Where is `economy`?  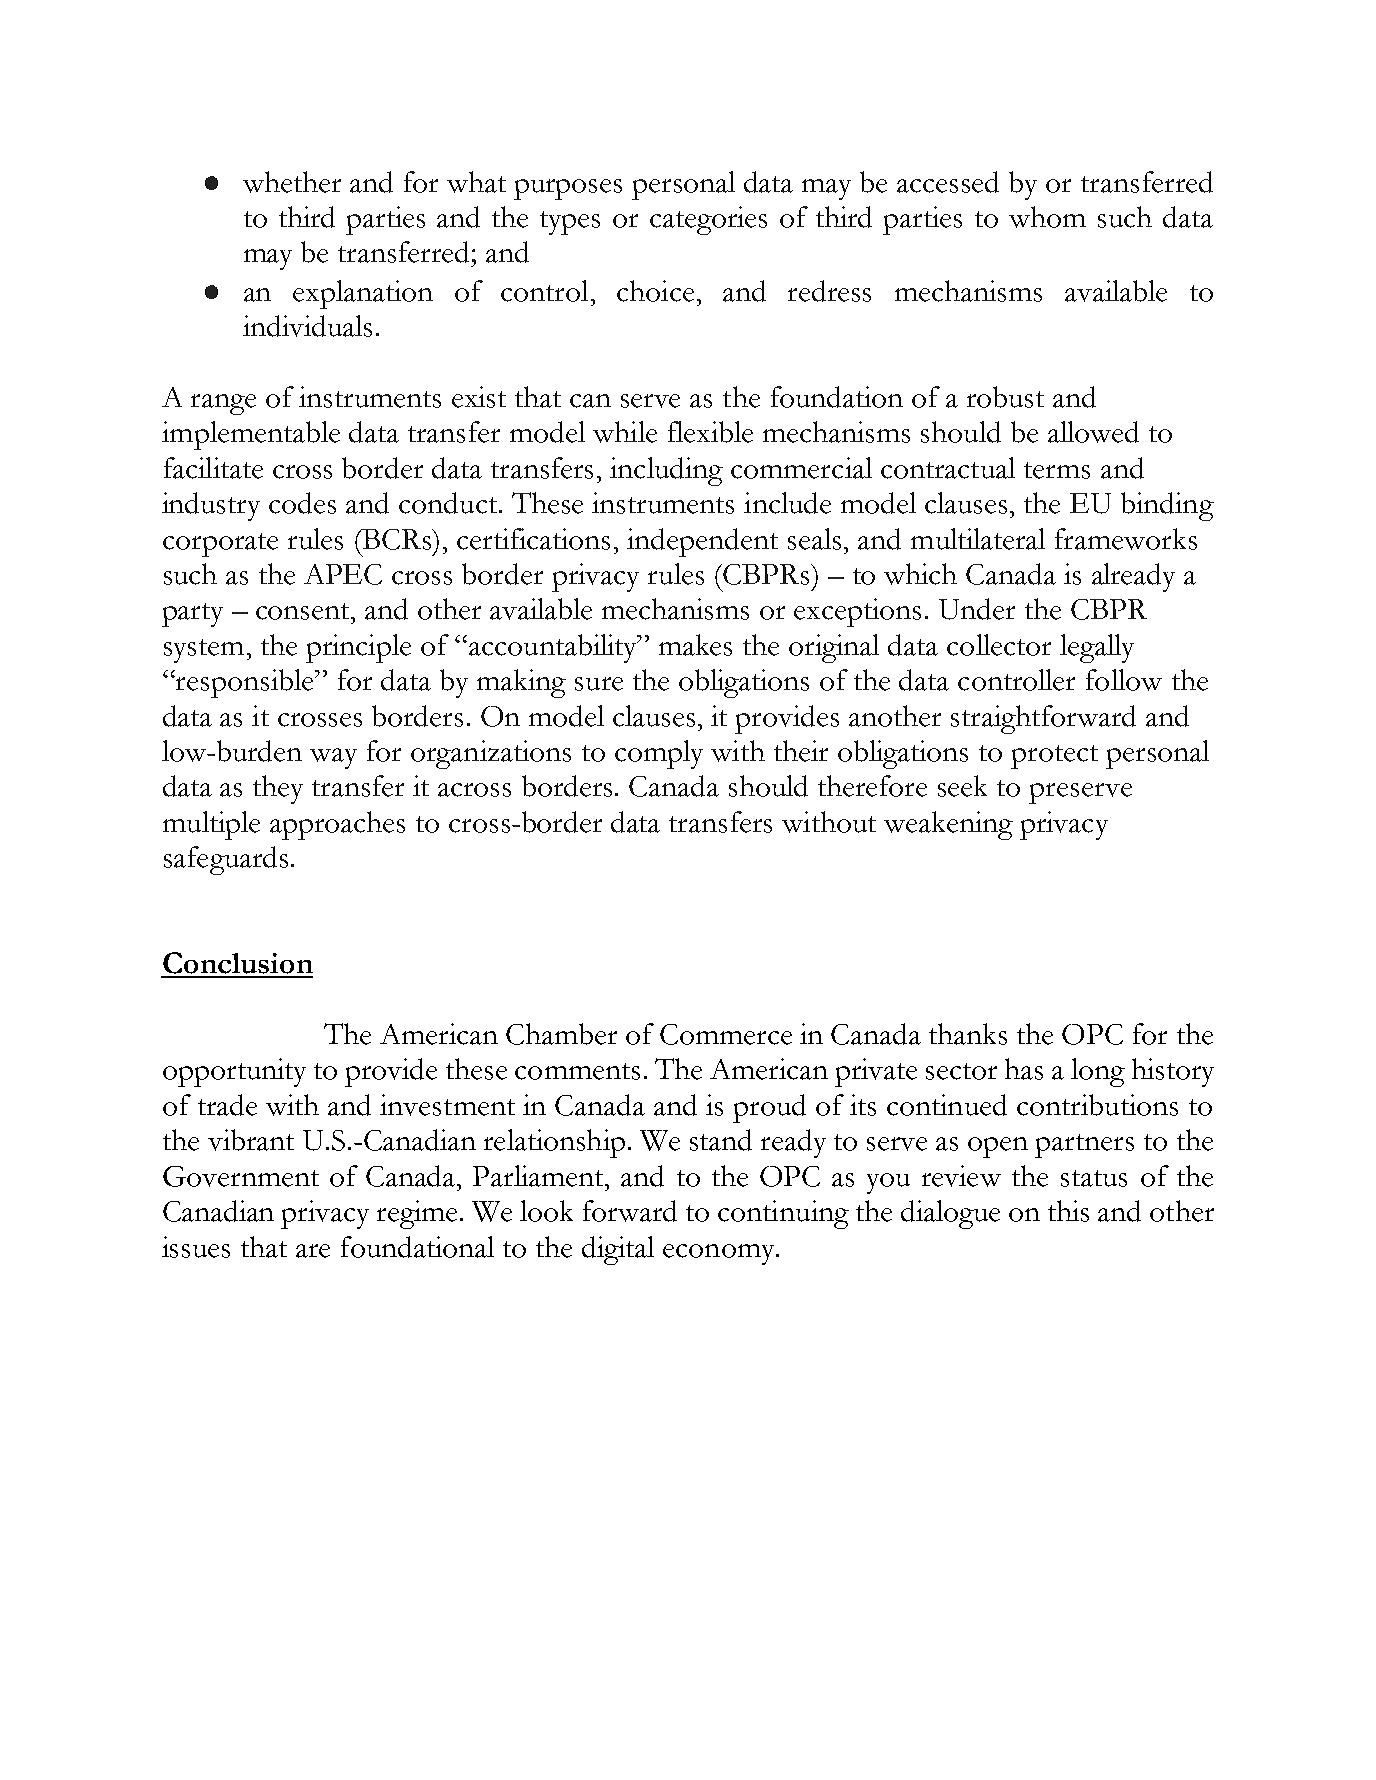
economy is located at coordinates (720, 1254).
